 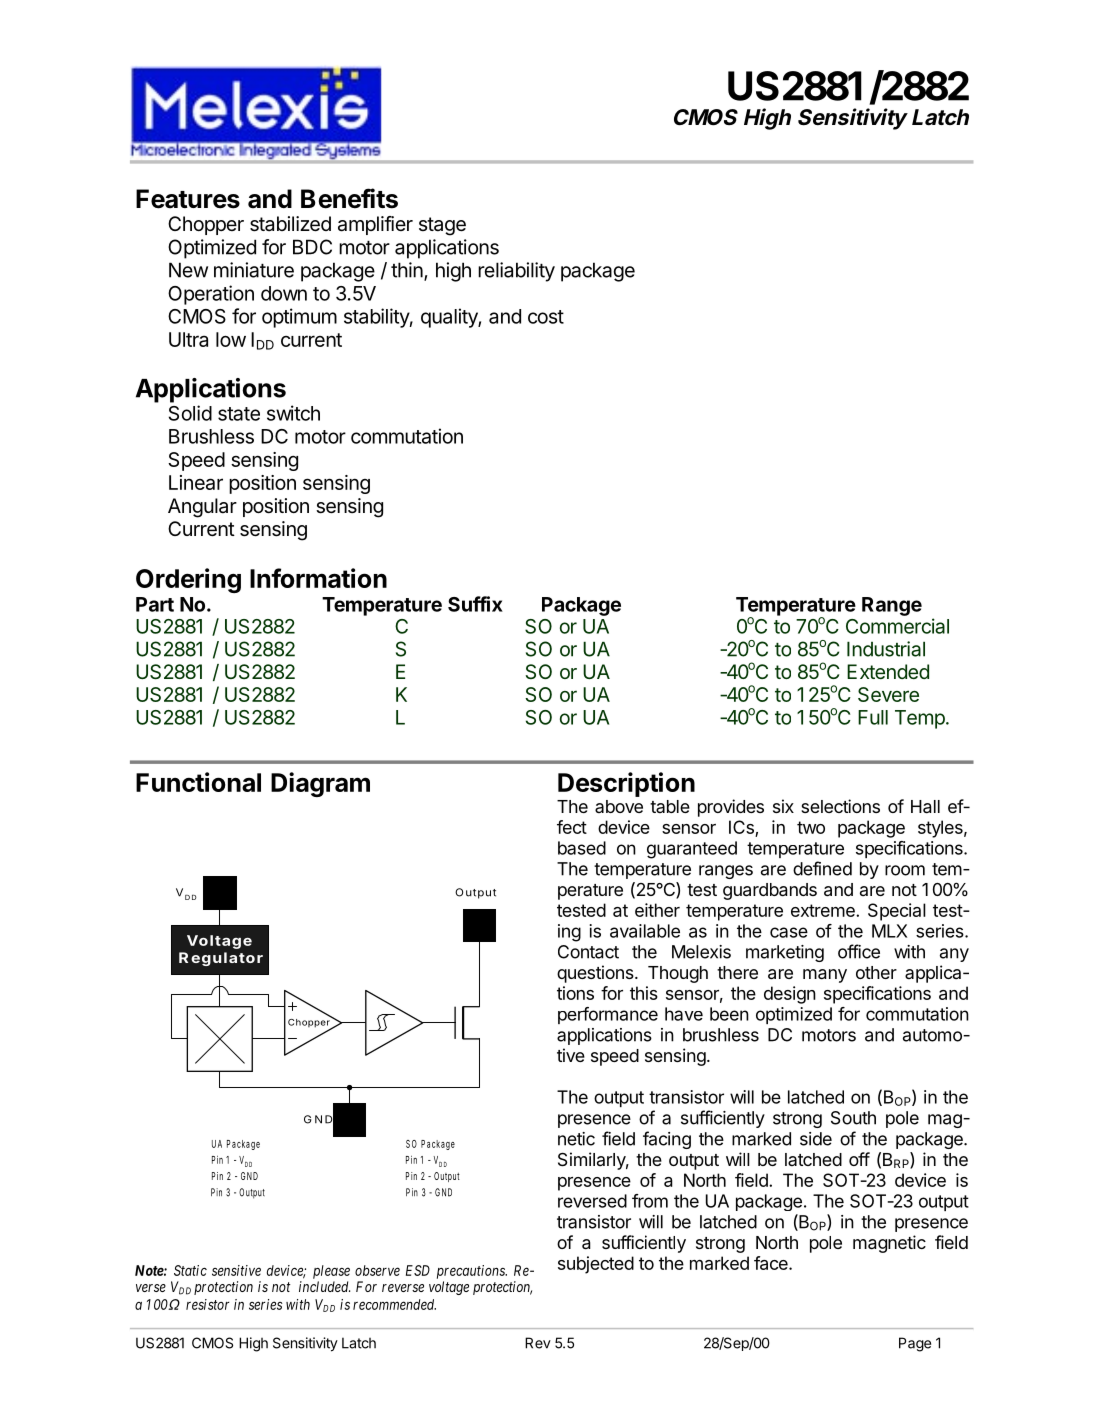 I want to click on Suffix, so click(x=475, y=604).
